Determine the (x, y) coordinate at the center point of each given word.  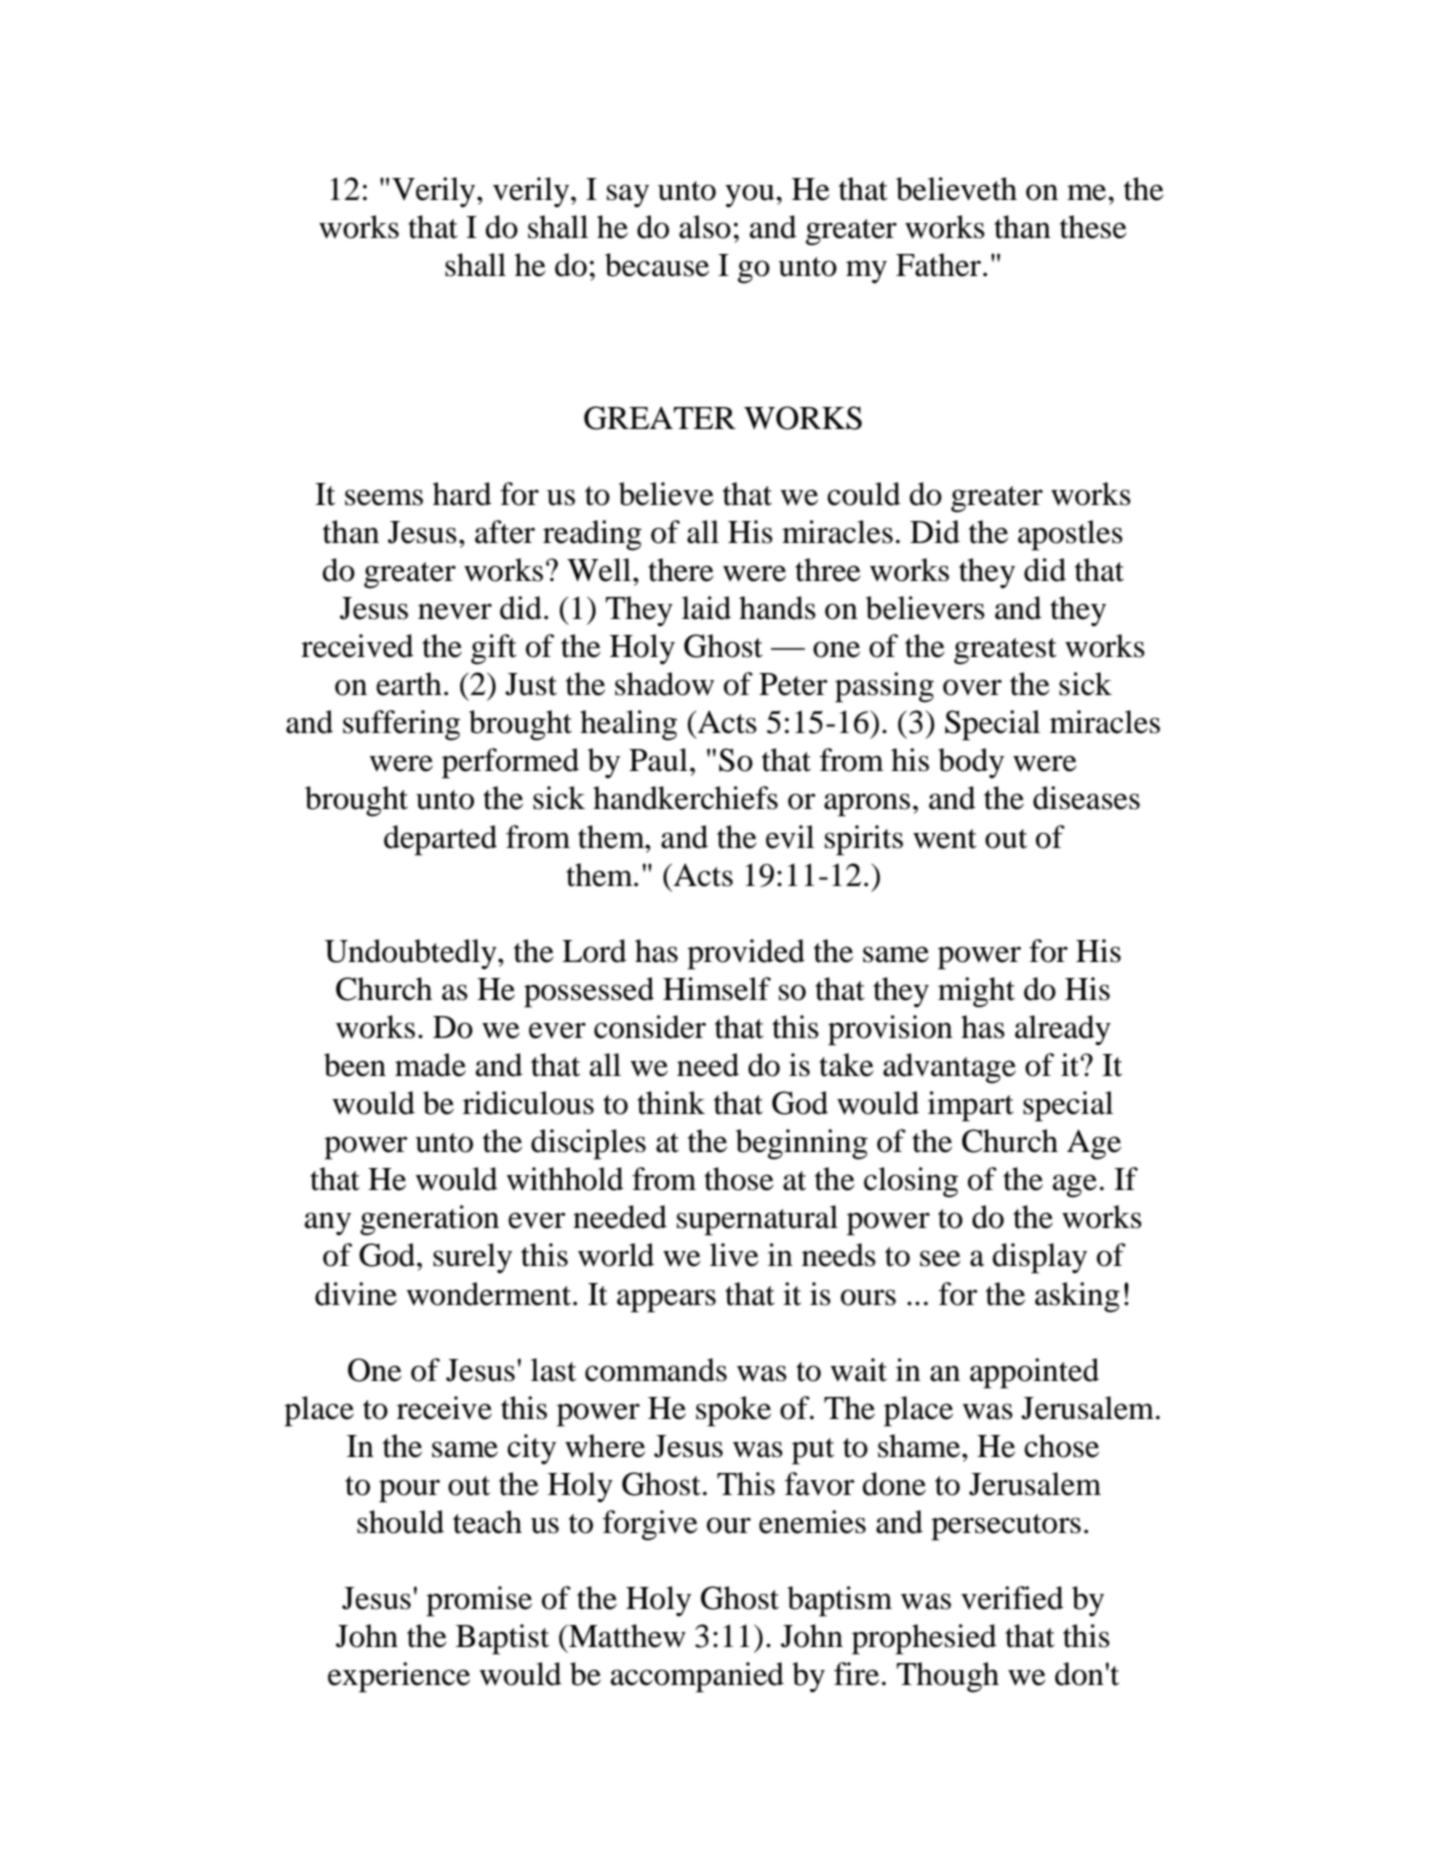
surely (472, 1258)
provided (746, 954)
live (734, 1255)
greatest (1005, 651)
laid (706, 608)
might (976, 992)
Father (940, 265)
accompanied (697, 1677)
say (628, 196)
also (705, 227)
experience (399, 1677)
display (1039, 1258)
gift (494, 649)
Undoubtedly (411, 954)
